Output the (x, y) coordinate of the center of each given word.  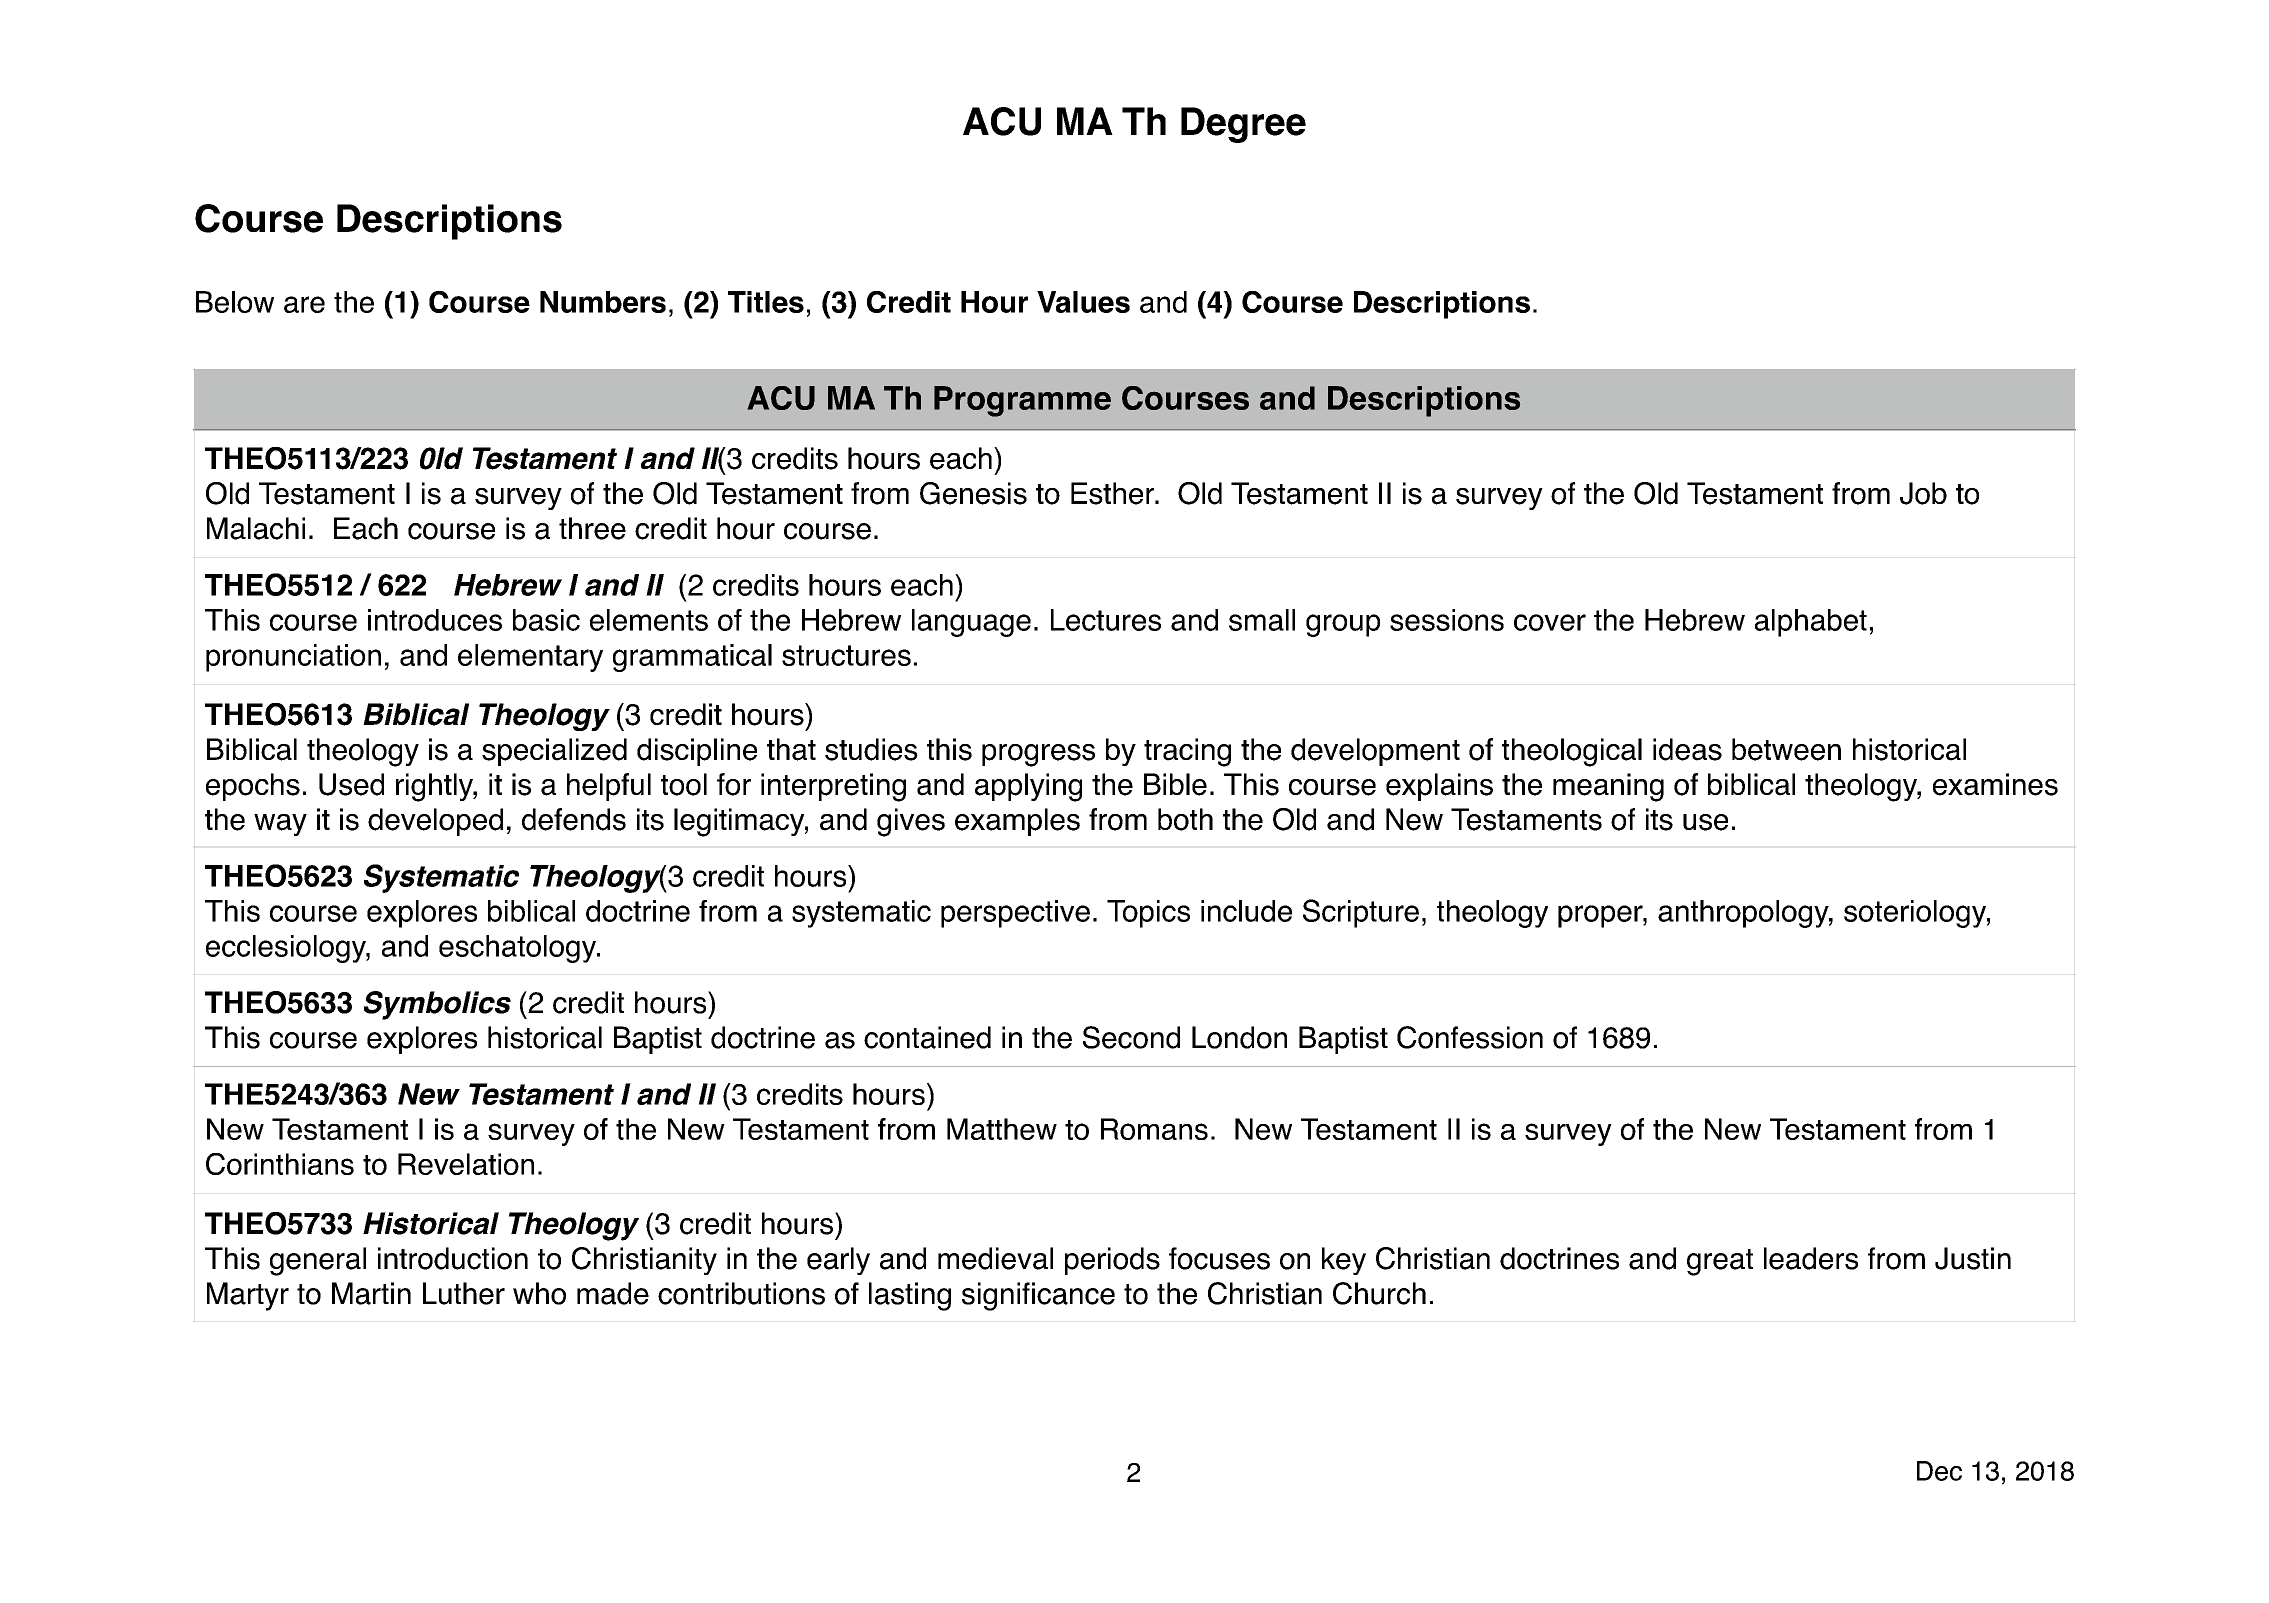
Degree (1243, 125)
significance (1038, 1296)
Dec (1939, 1471)
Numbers (603, 302)
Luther (464, 1293)
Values (1083, 302)
